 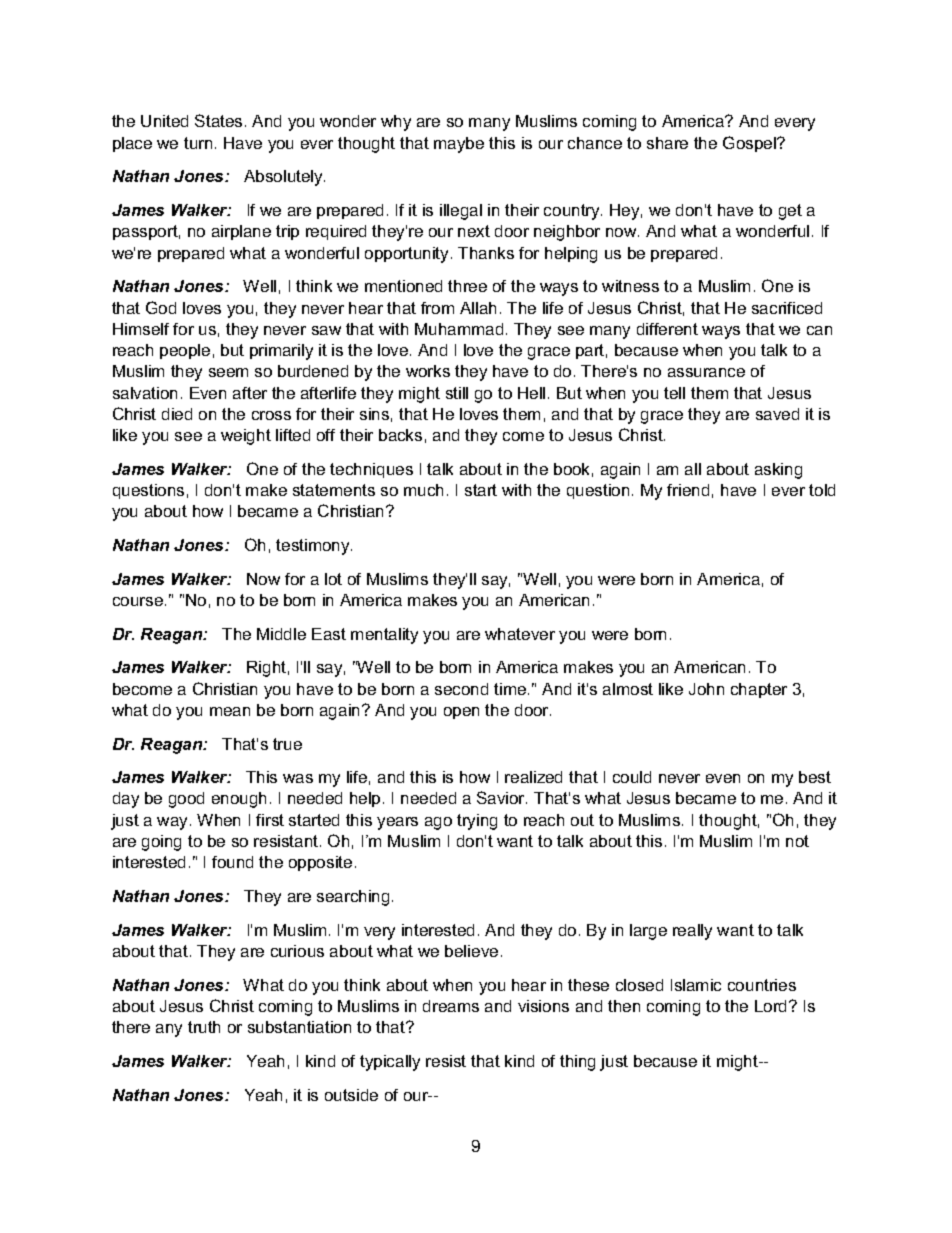 I want to click on good, so click(x=186, y=800).
